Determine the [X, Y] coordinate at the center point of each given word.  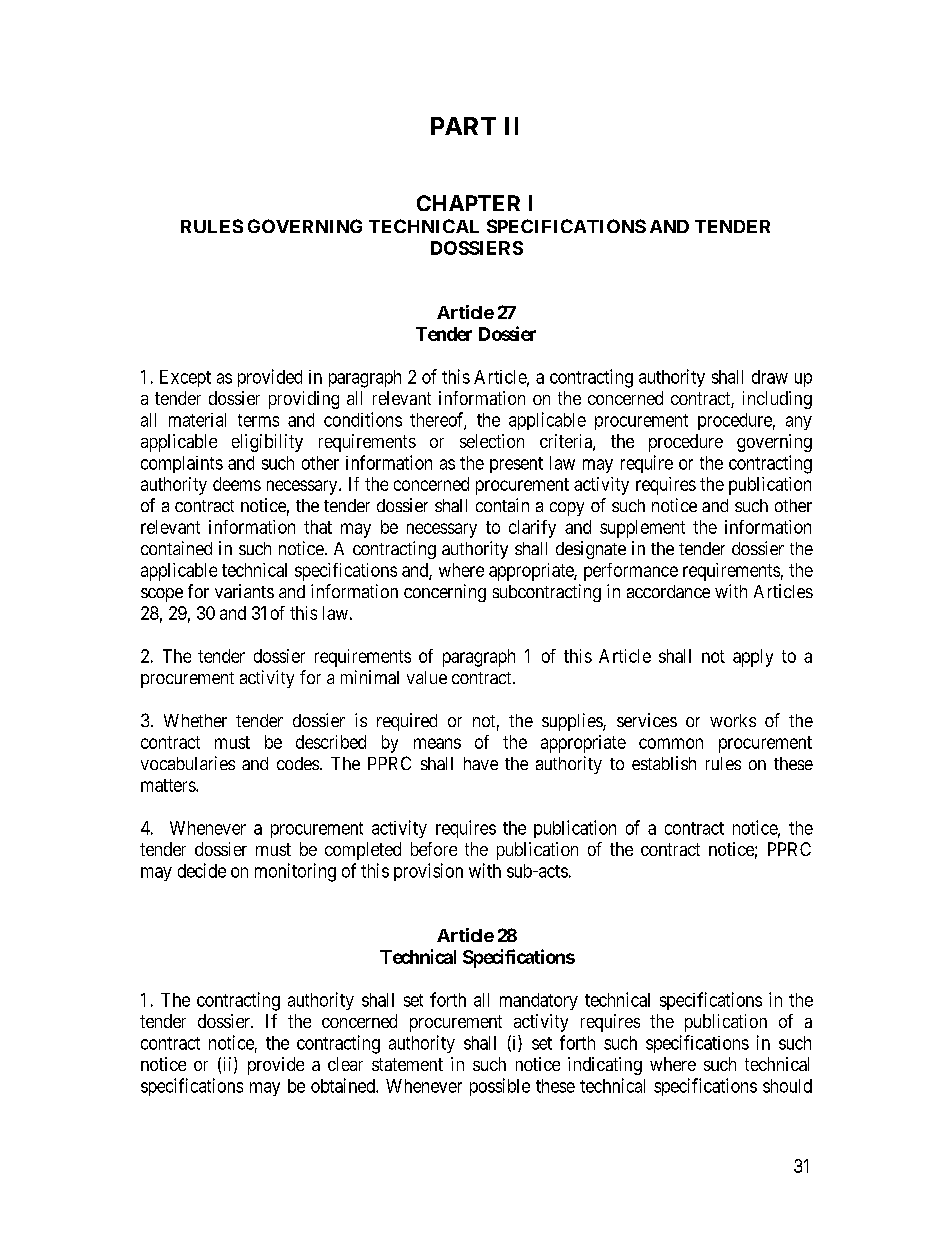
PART [463, 126]
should [787, 1086]
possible [500, 1087]
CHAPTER [468, 203]
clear [345, 1064]
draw [770, 377]
